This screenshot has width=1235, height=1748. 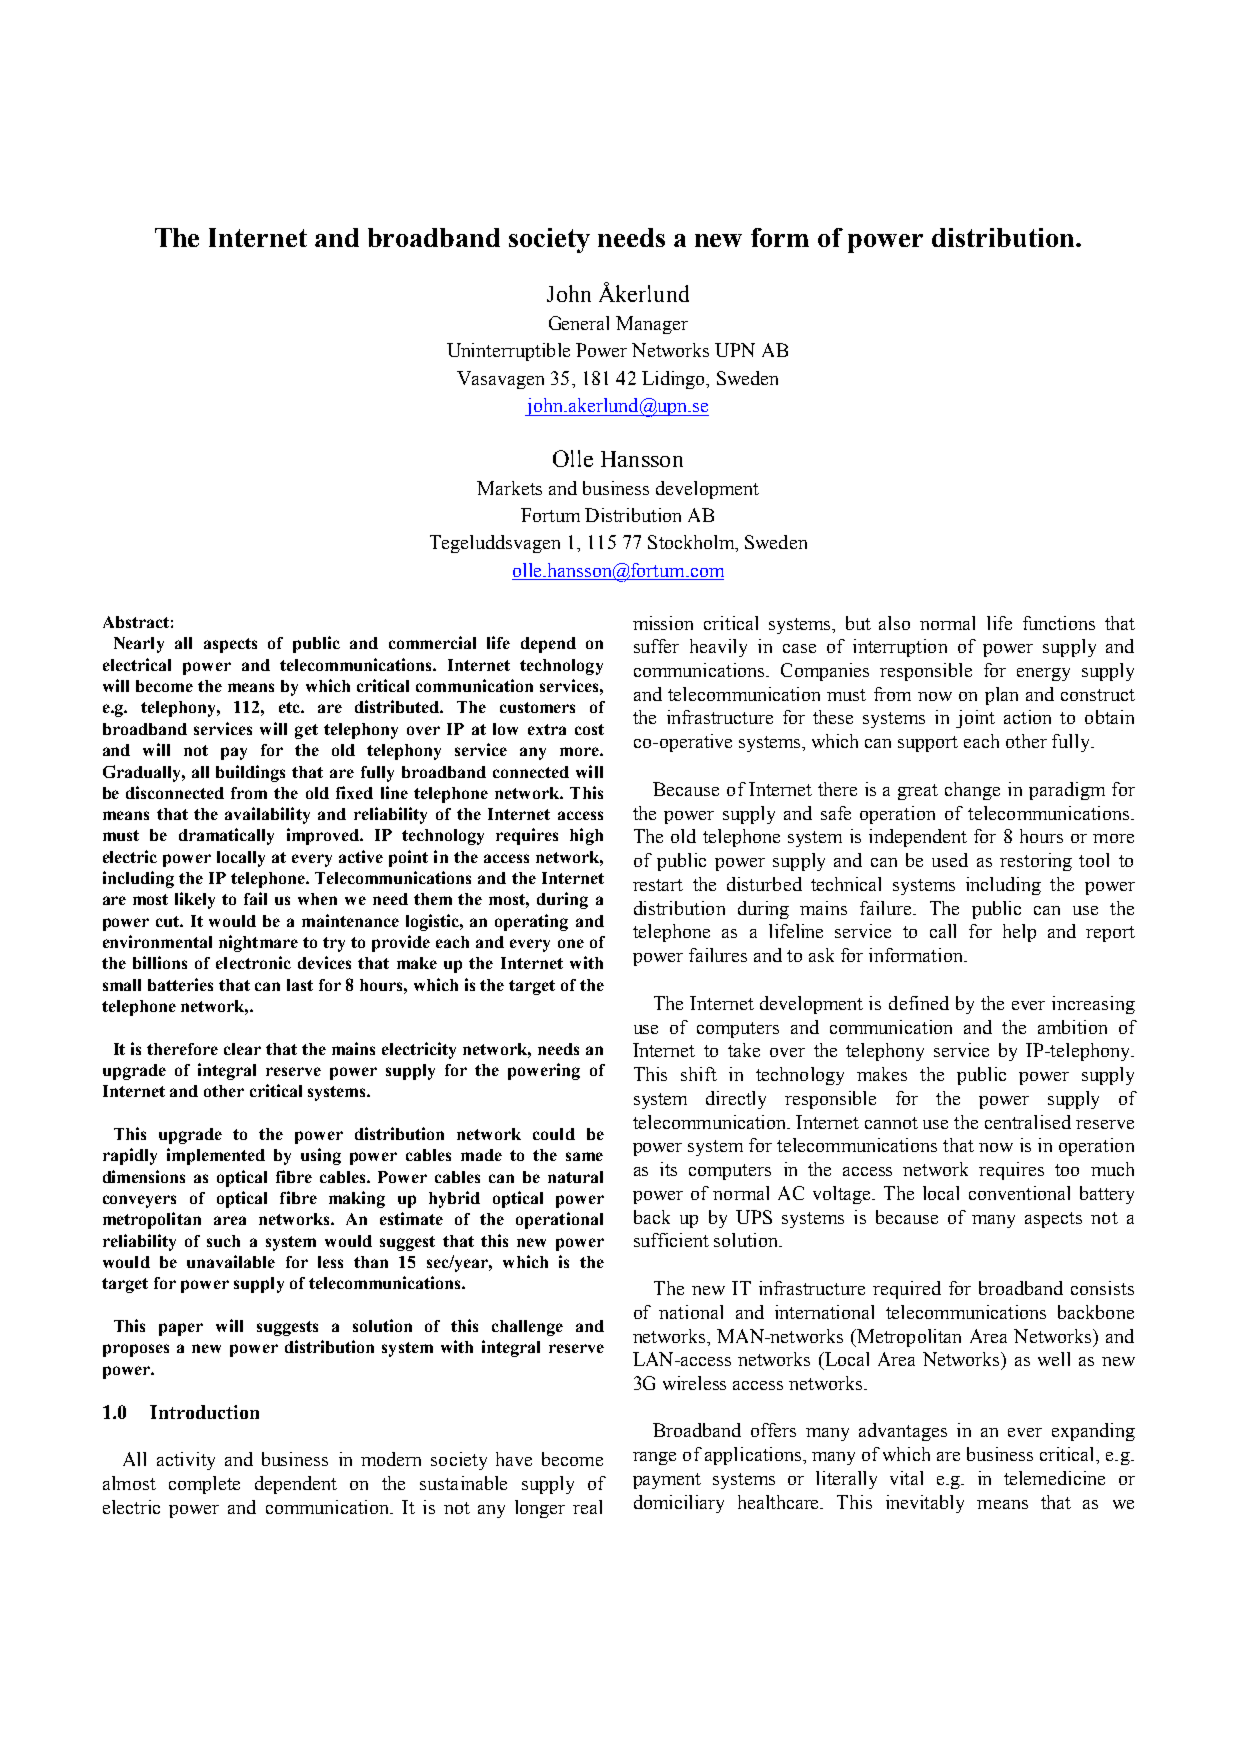 What do you see at coordinates (654, 1458) in the screenshot?
I see `range` at bounding box center [654, 1458].
